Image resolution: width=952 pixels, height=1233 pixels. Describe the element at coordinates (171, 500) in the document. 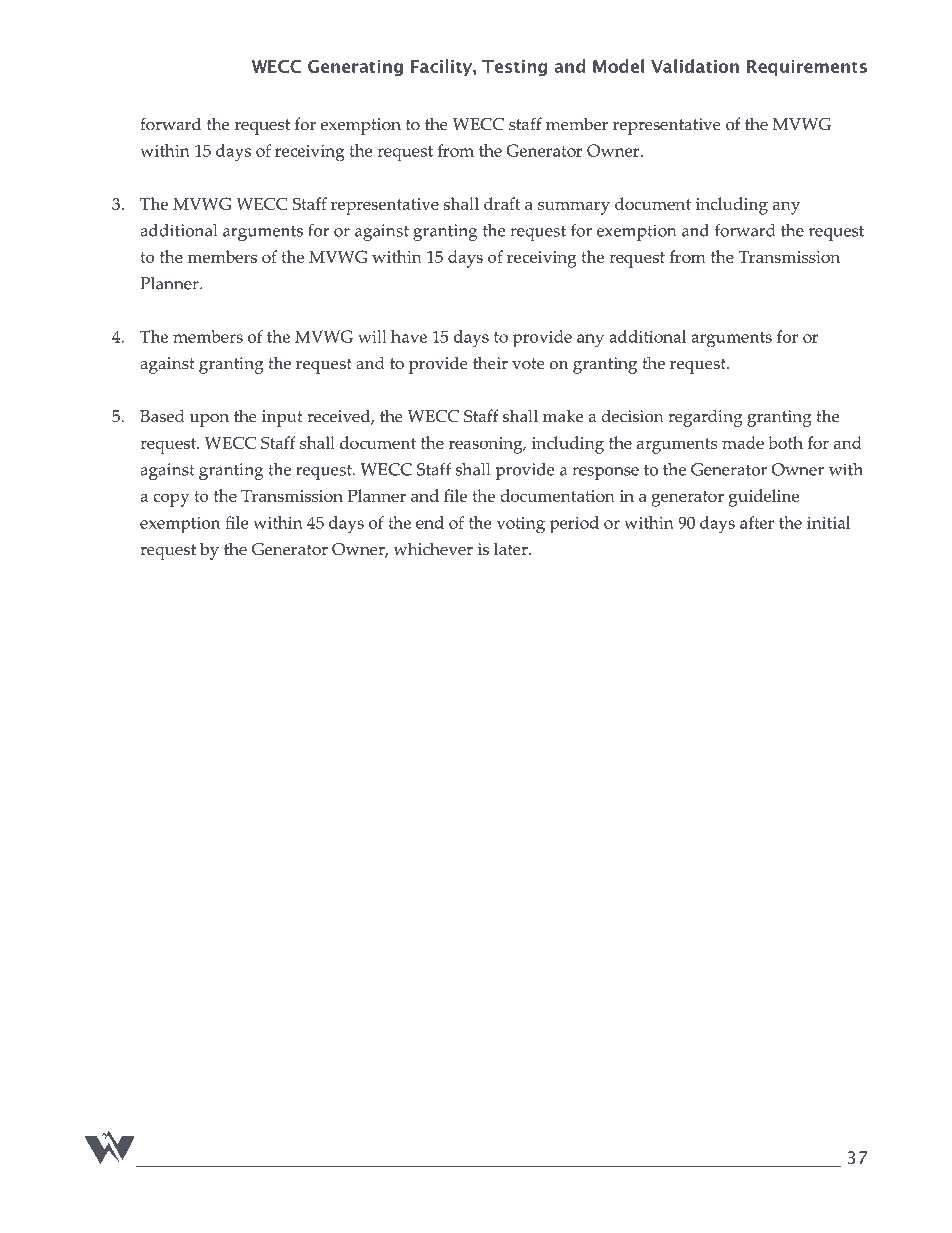

I see `copy` at that location.
